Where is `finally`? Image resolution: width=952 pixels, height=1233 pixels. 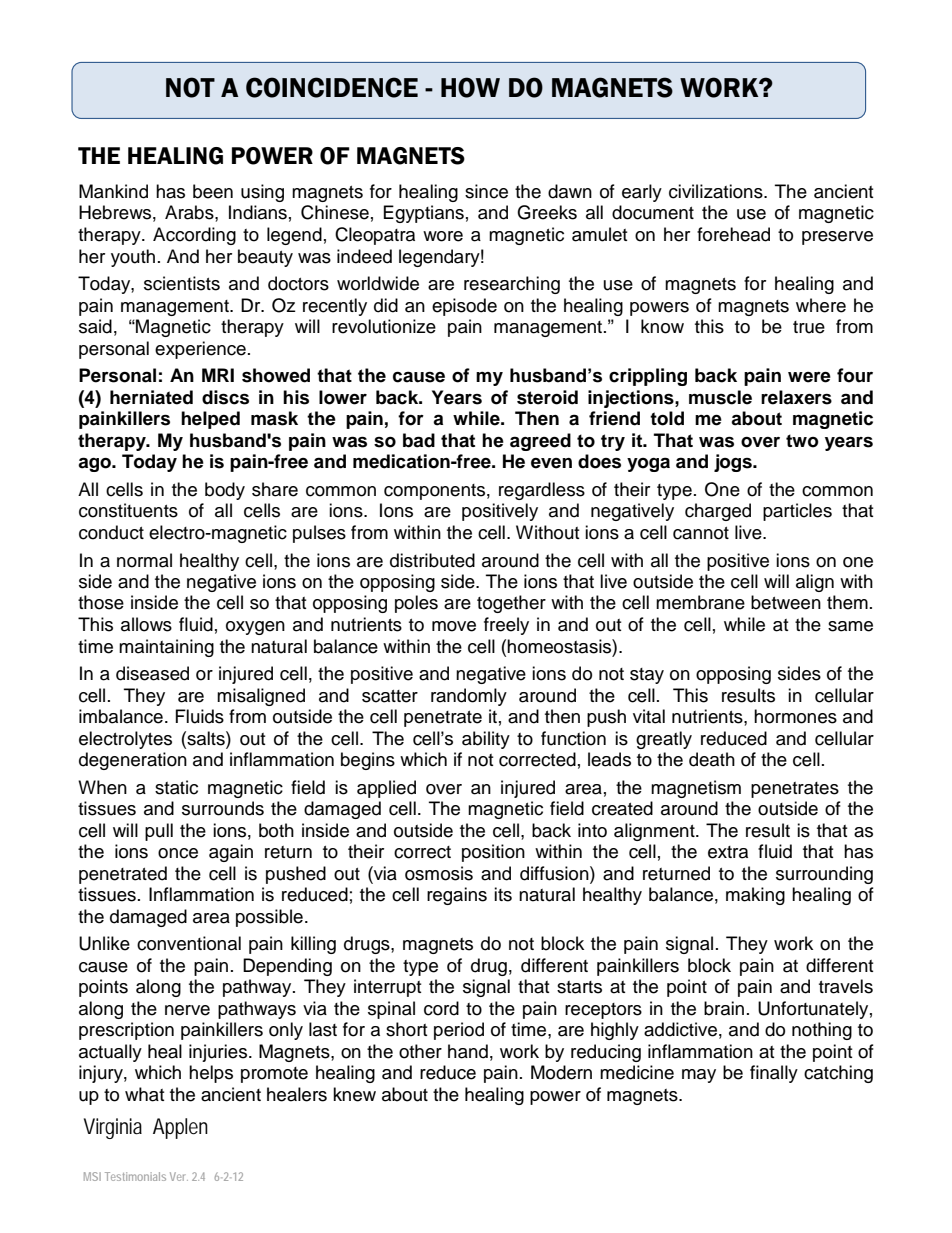
finally is located at coordinates (774, 1074).
